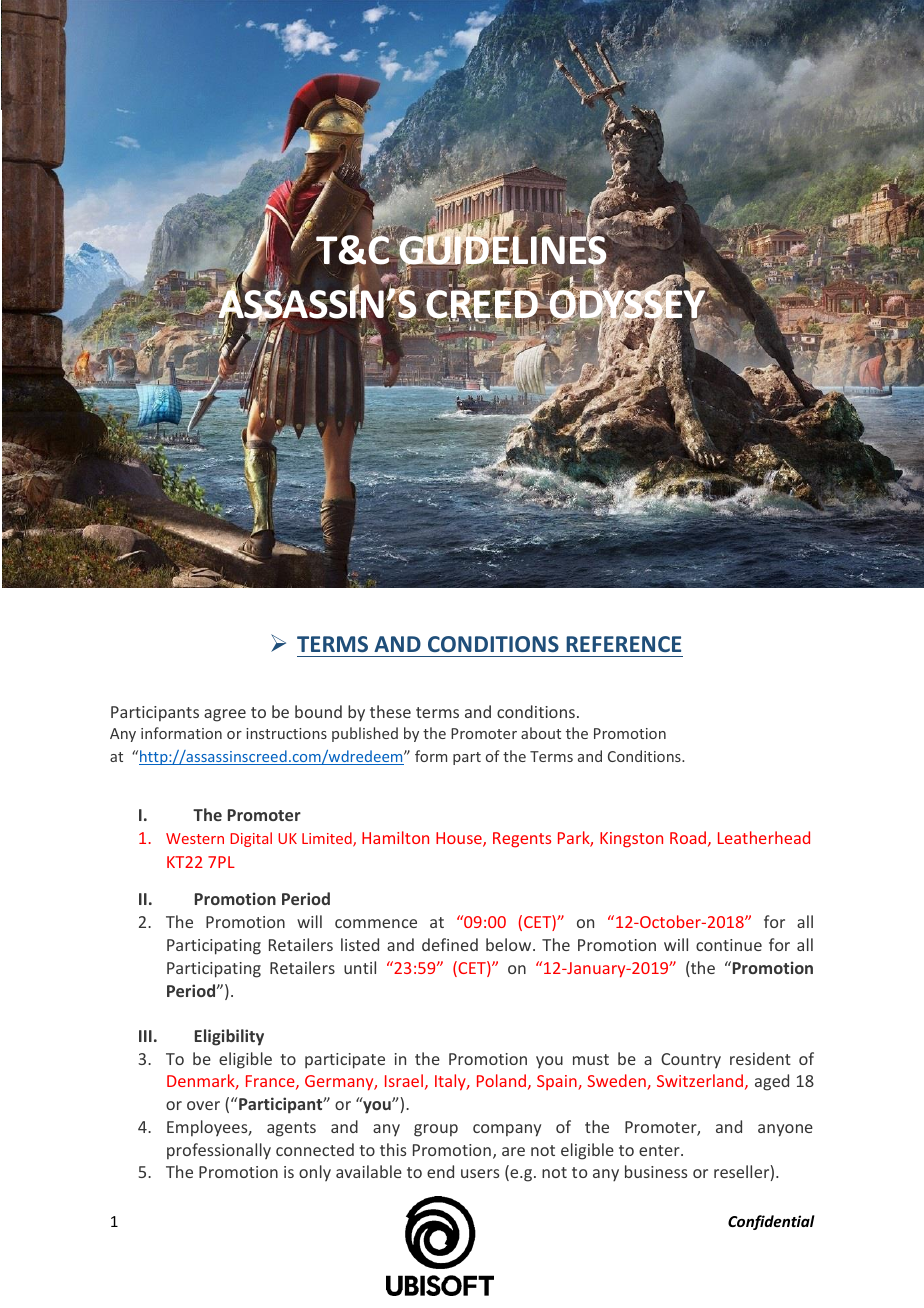  I want to click on Digital, so click(251, 839).
